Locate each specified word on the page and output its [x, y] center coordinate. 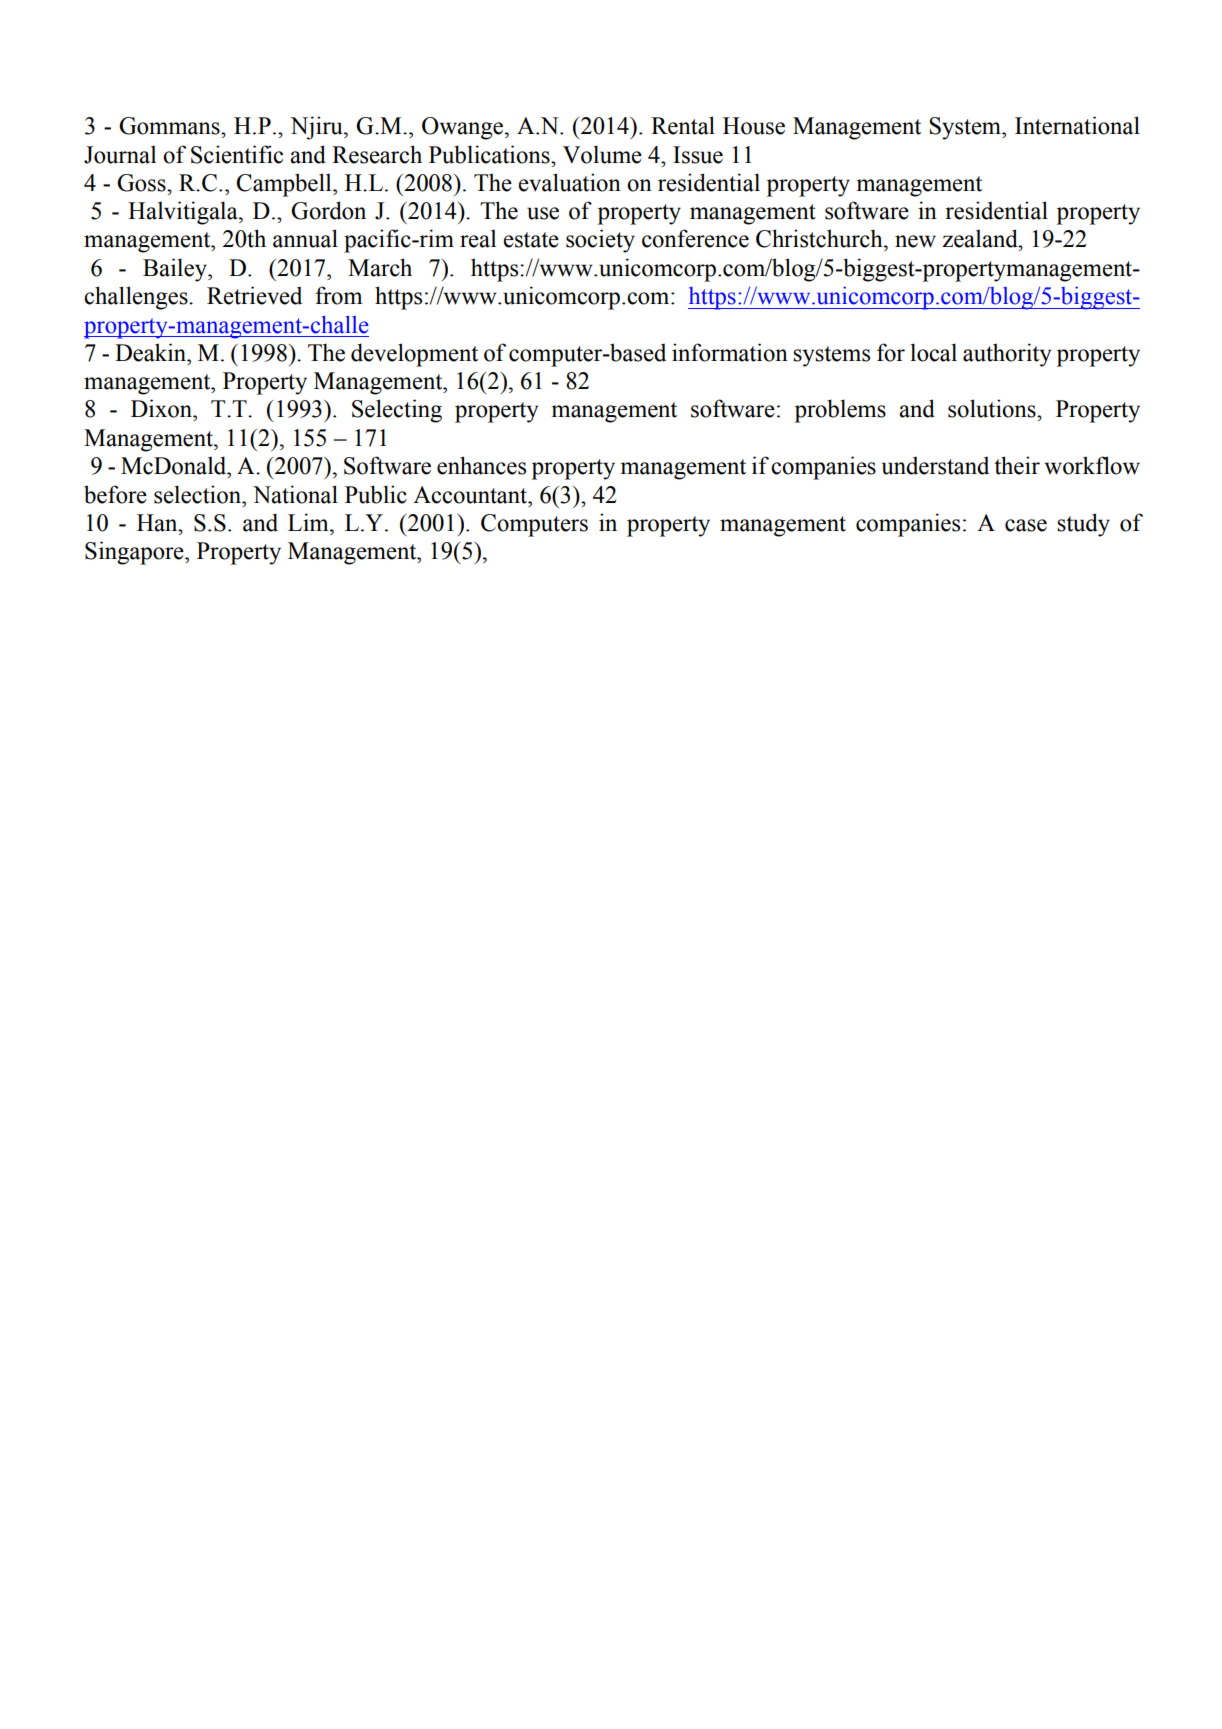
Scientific [237, 154]
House [754, 126]
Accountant [471, 495]
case [1026, 525]
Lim [309, 522]
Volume [602, 154]
